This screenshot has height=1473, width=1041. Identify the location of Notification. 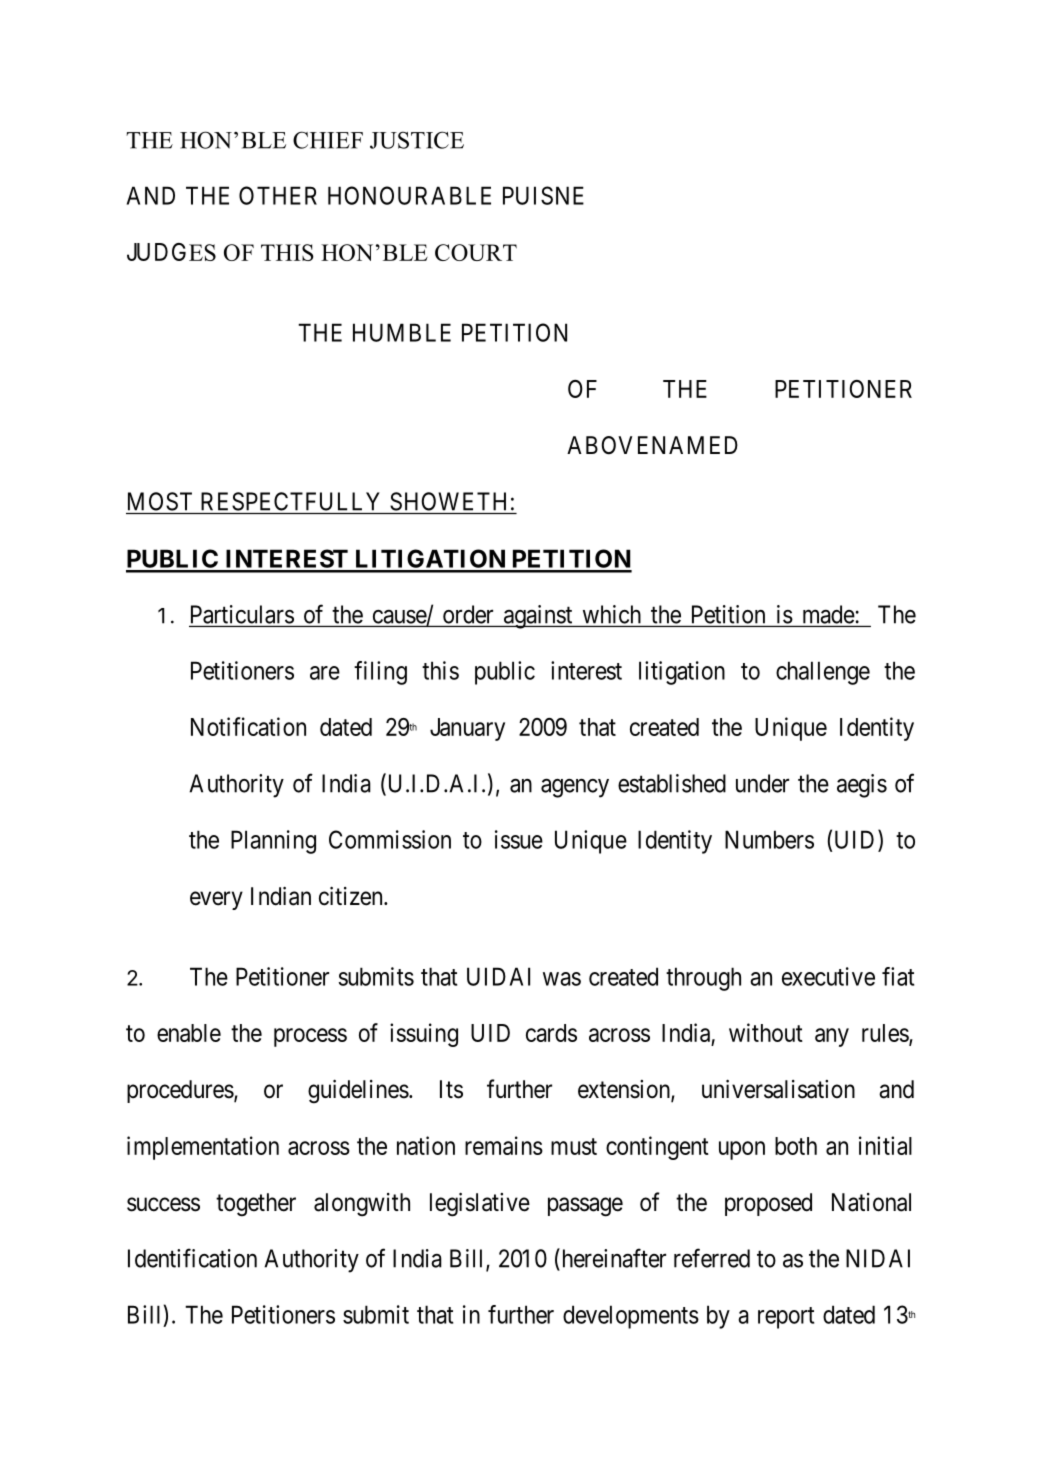
(248, 726).
